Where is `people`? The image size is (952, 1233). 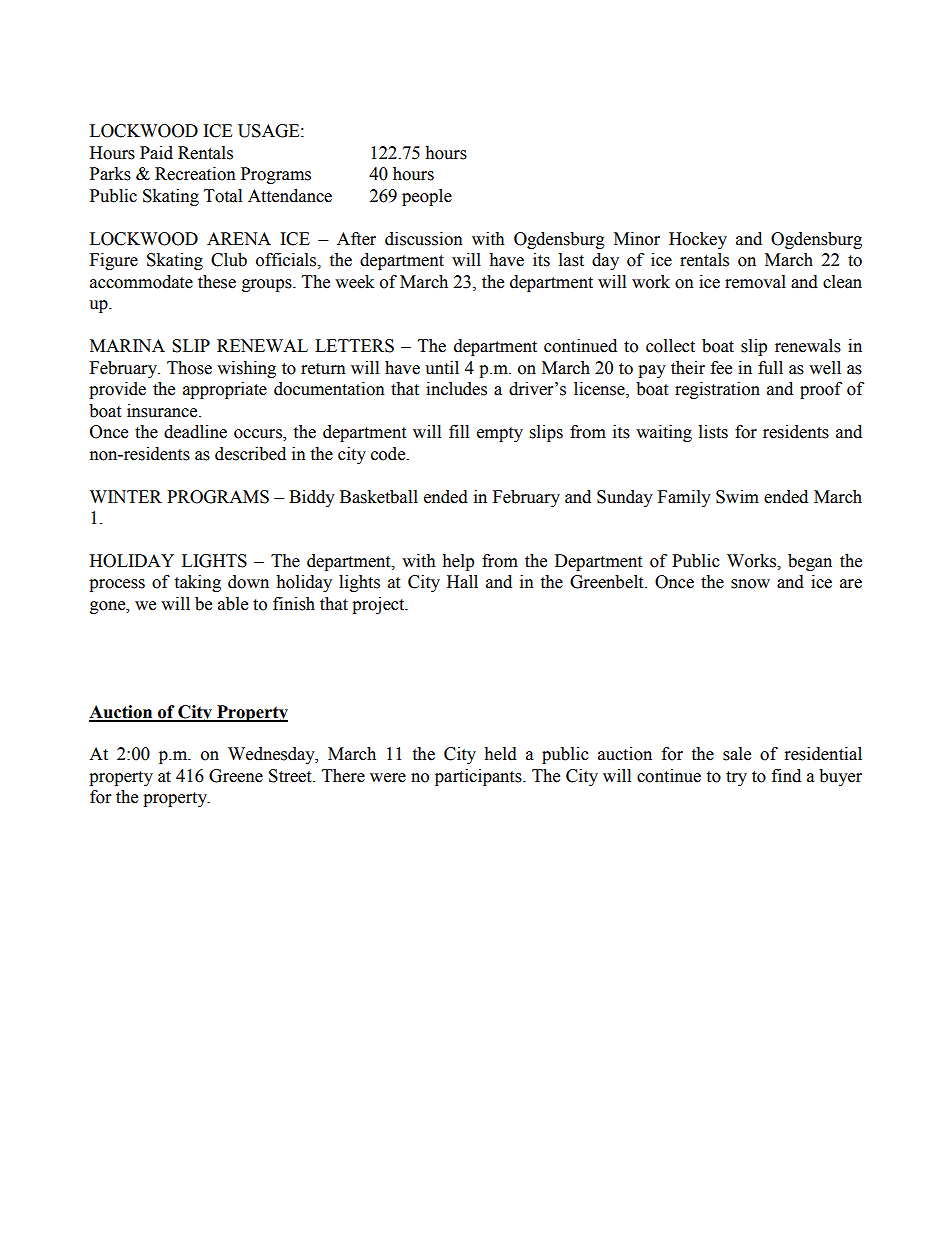 people is located at coordinates (427, 197).
